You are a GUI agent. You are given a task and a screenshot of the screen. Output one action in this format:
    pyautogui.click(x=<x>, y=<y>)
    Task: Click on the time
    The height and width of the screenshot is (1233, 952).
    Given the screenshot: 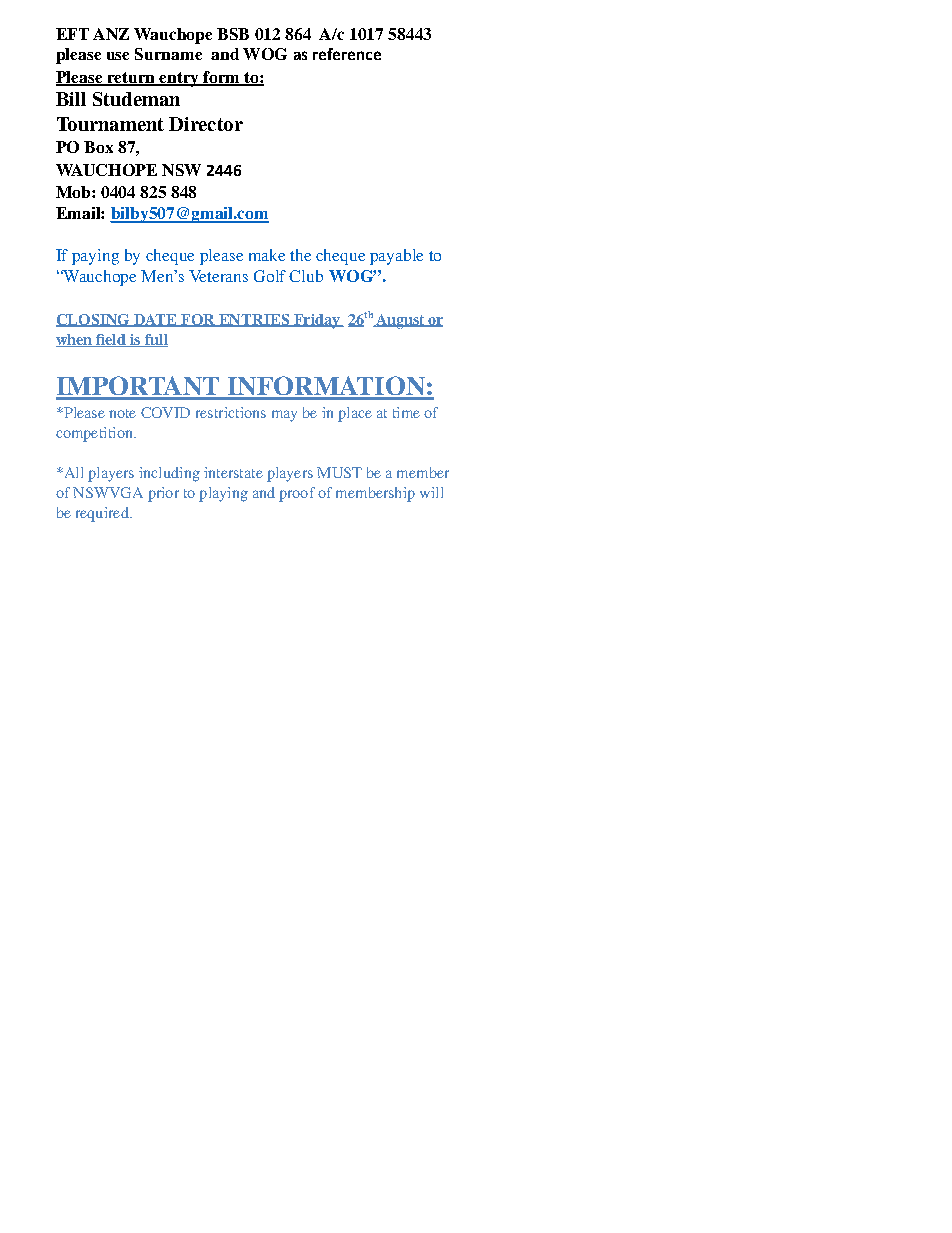 What is the action you would take?
    pyautogui.click(x=406, y=412)
